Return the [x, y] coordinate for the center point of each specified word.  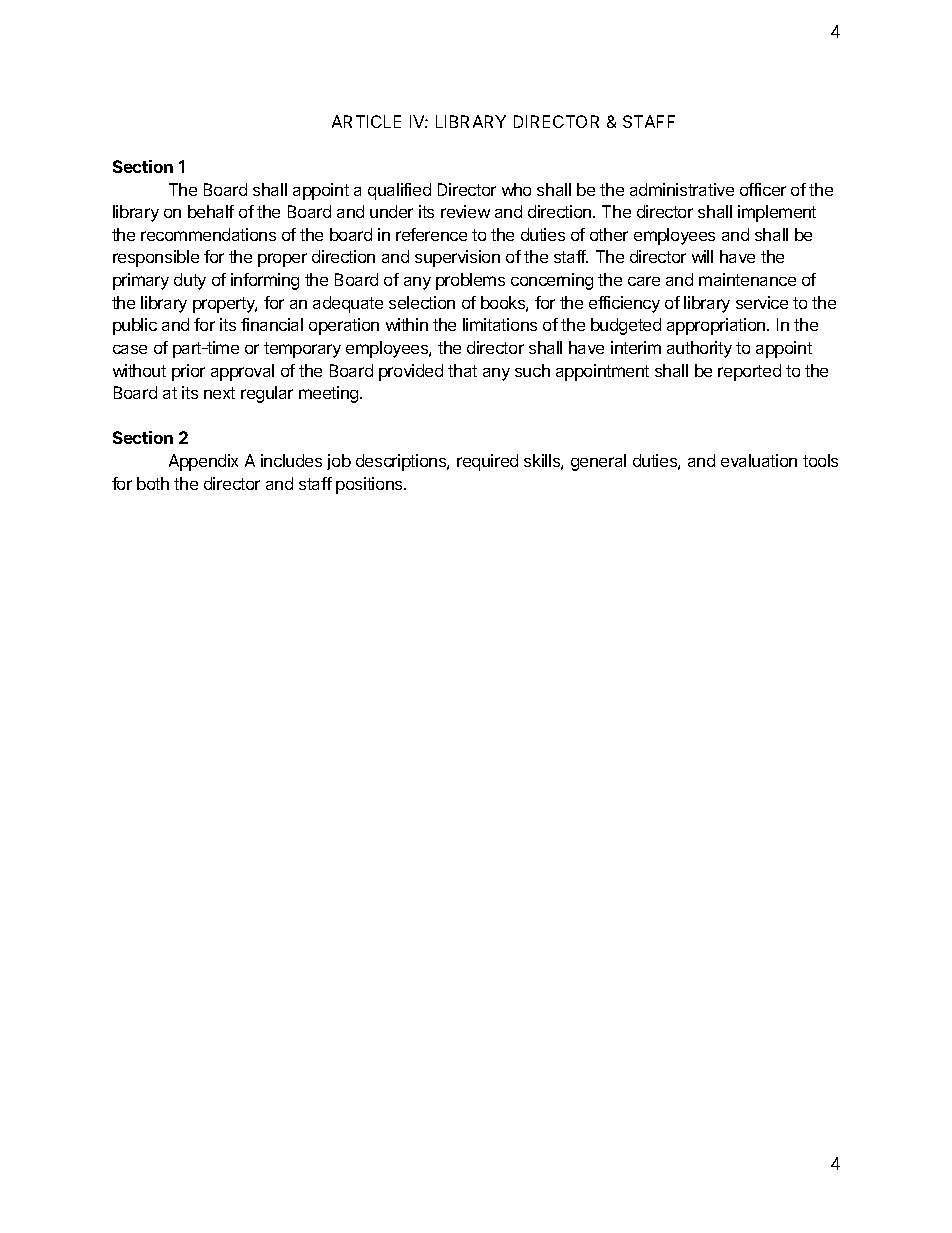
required [487, 462]
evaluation [759, 460]
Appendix [203, 462]
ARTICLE [366, 121]
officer [763, 189]
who [516, 189]
